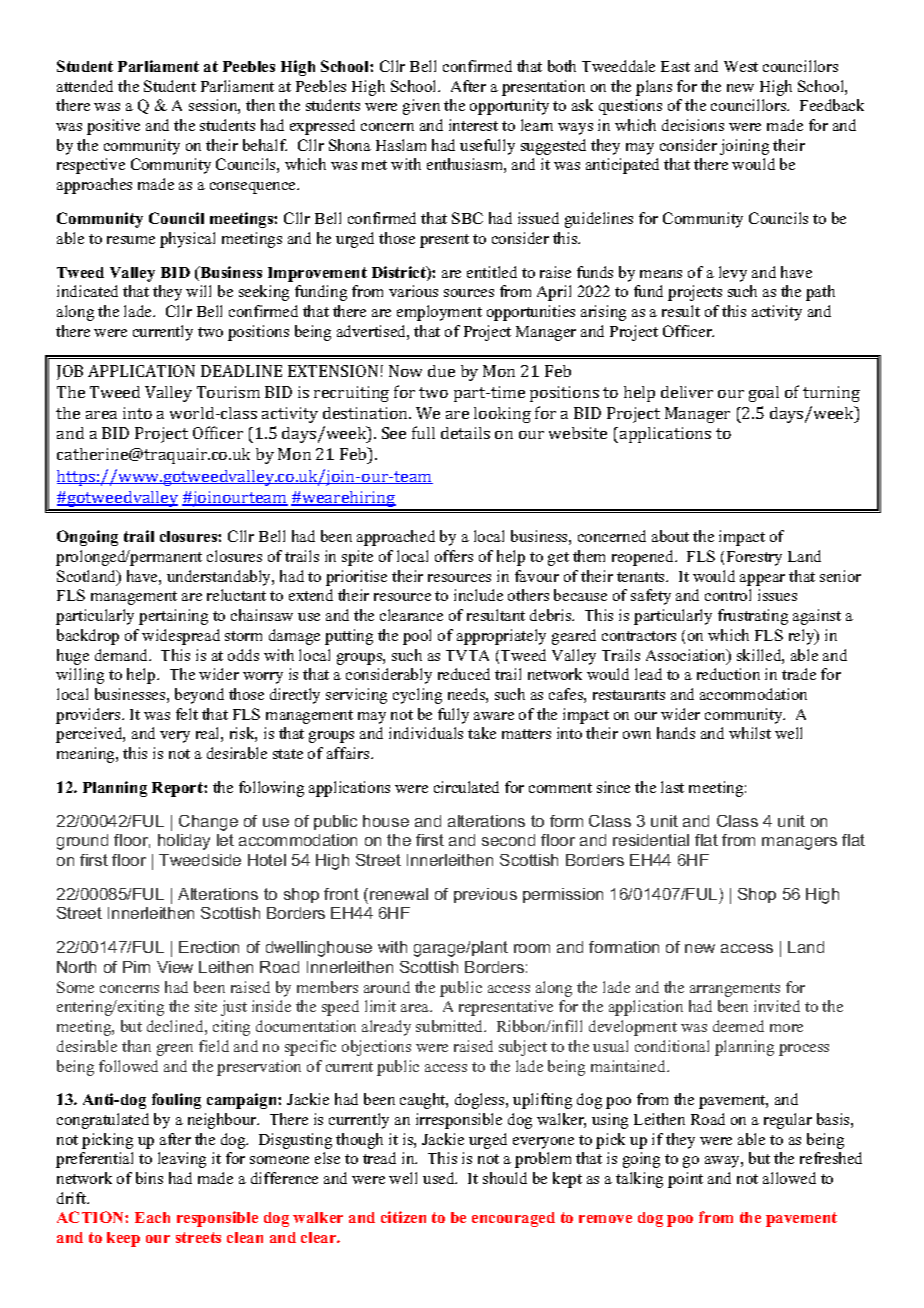 The image size is (924, 1308). What do you see at coordinates (754, 558) in the page?
I see `Forestry` at bounding box center [754, 558].
